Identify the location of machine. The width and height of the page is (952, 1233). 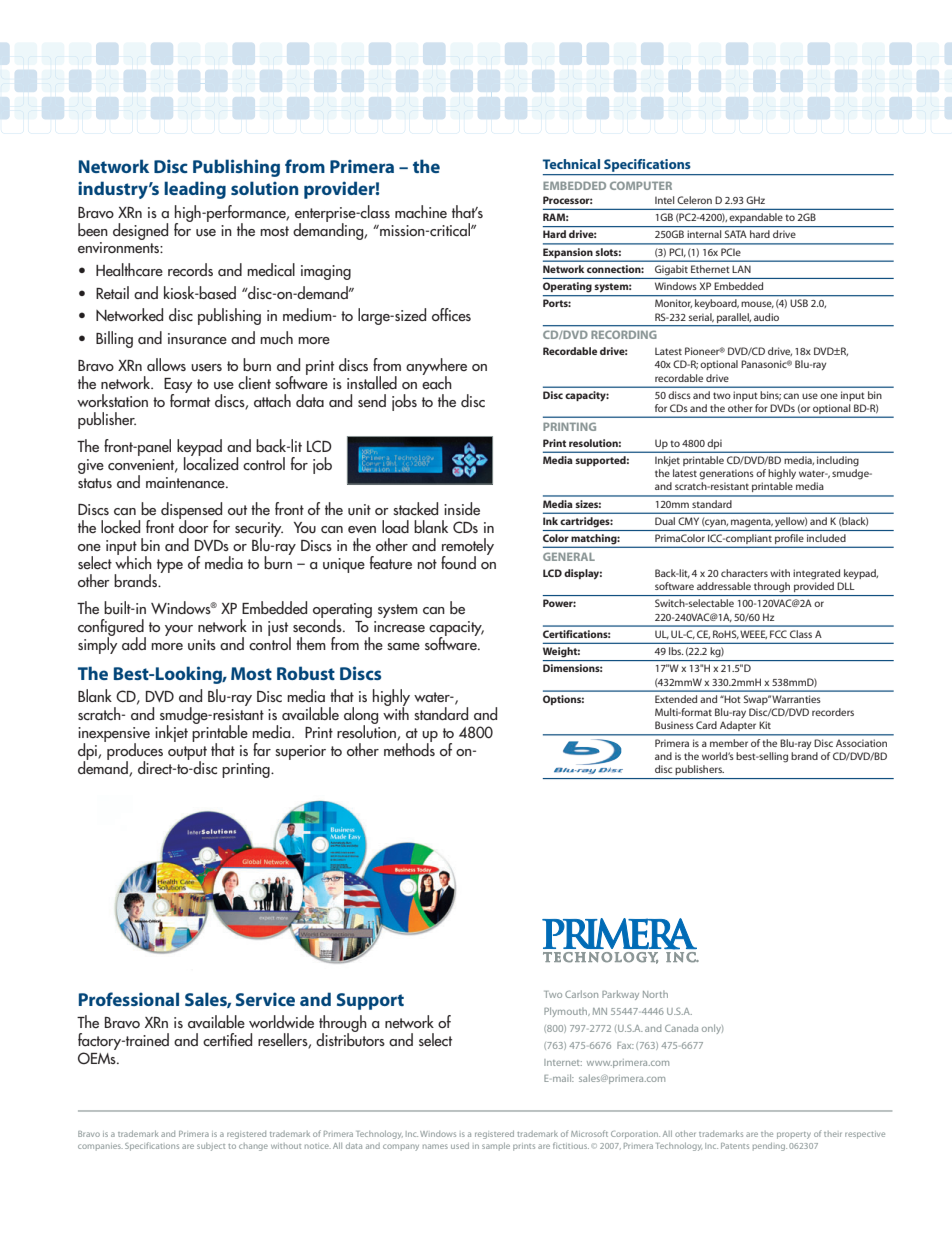
(421, 211).
